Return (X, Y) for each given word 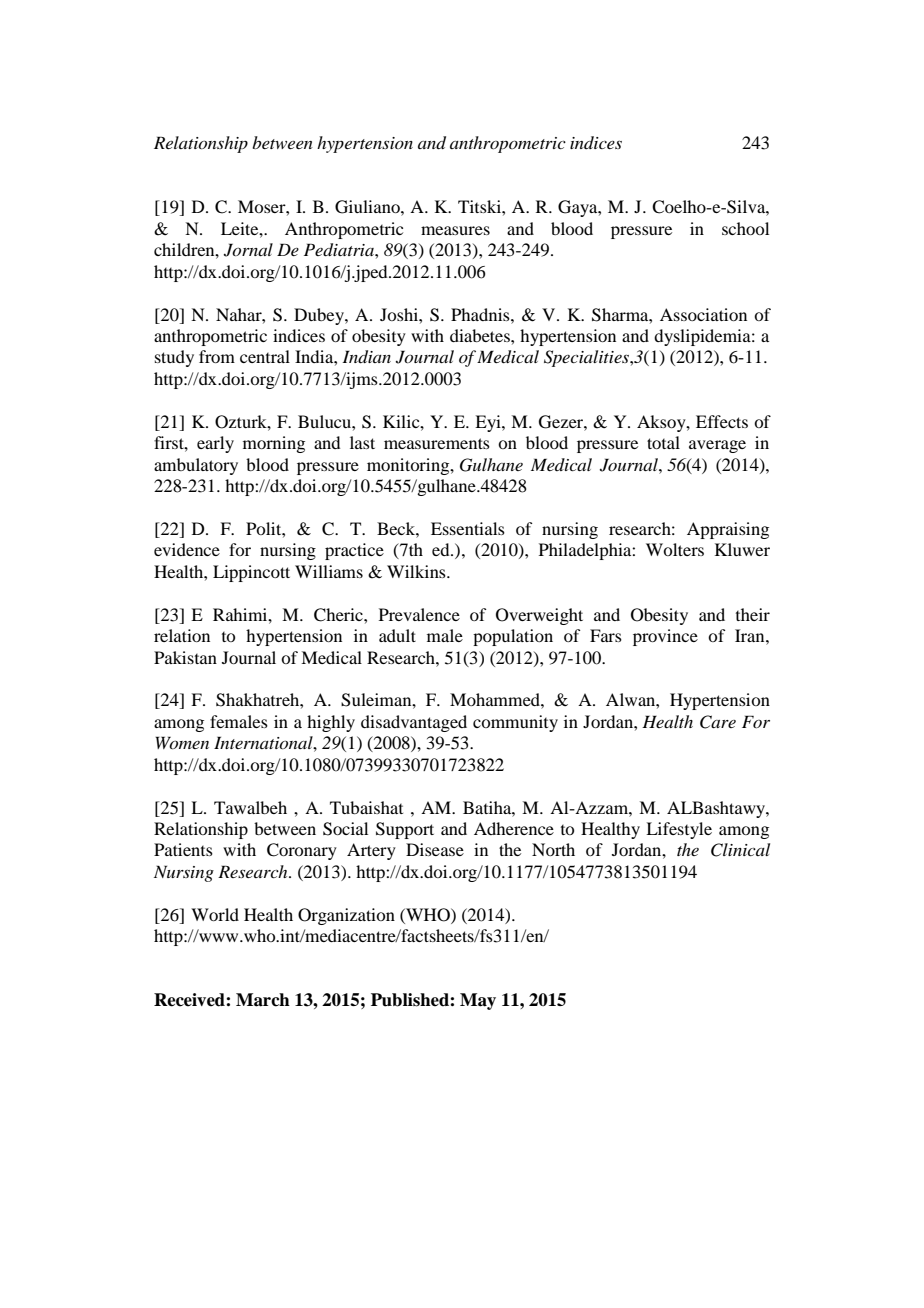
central (265, 356)
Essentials (468, 528)
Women (182, 742)
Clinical (740, 850)
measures (455, 230)
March (263, 1000)
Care (718, 722)
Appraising (728, 530)
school (745, 228)
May (478, 1001)
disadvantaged (414, 723)
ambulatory (196, 466)
